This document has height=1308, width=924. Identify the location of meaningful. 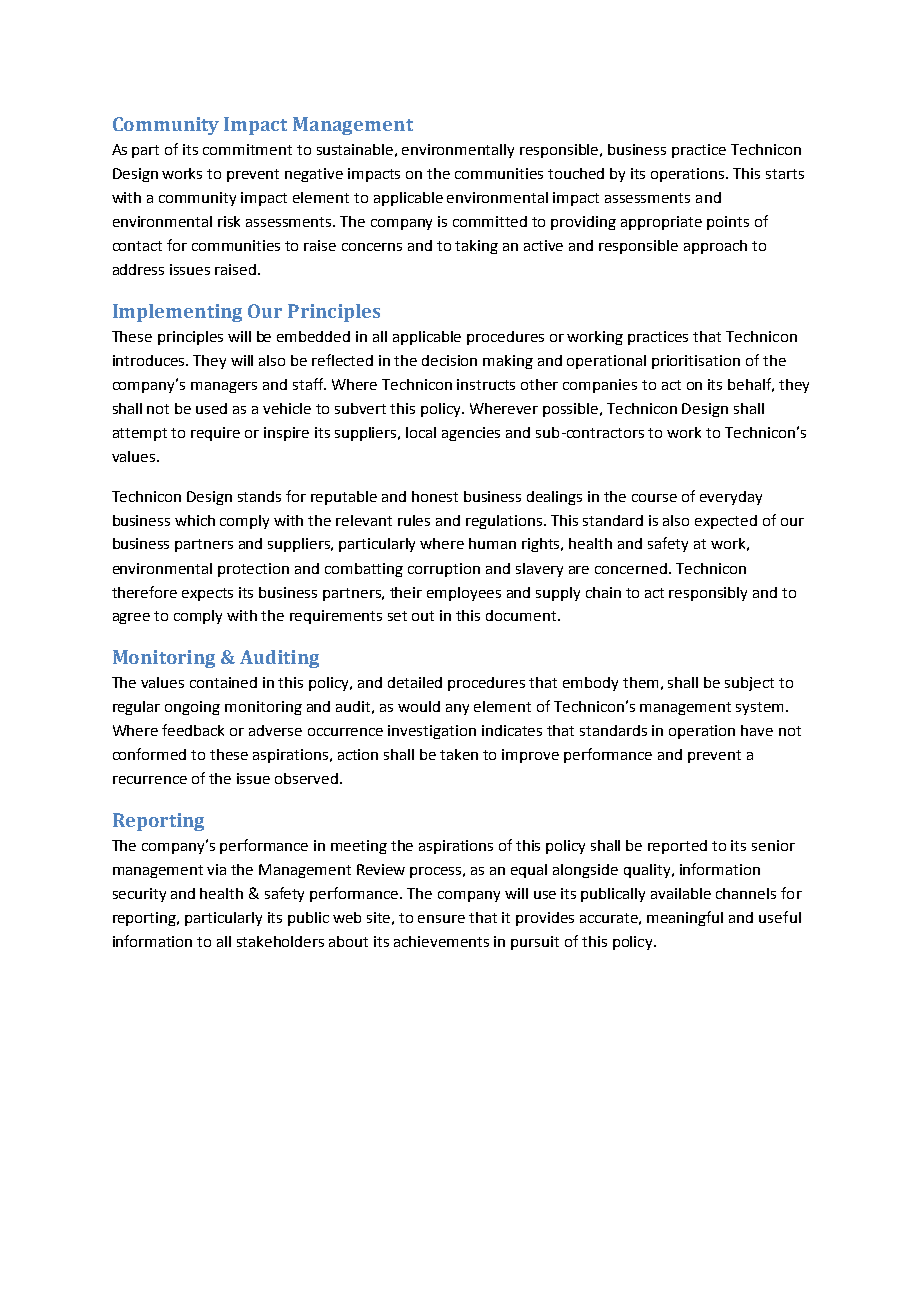
(685, 918).
